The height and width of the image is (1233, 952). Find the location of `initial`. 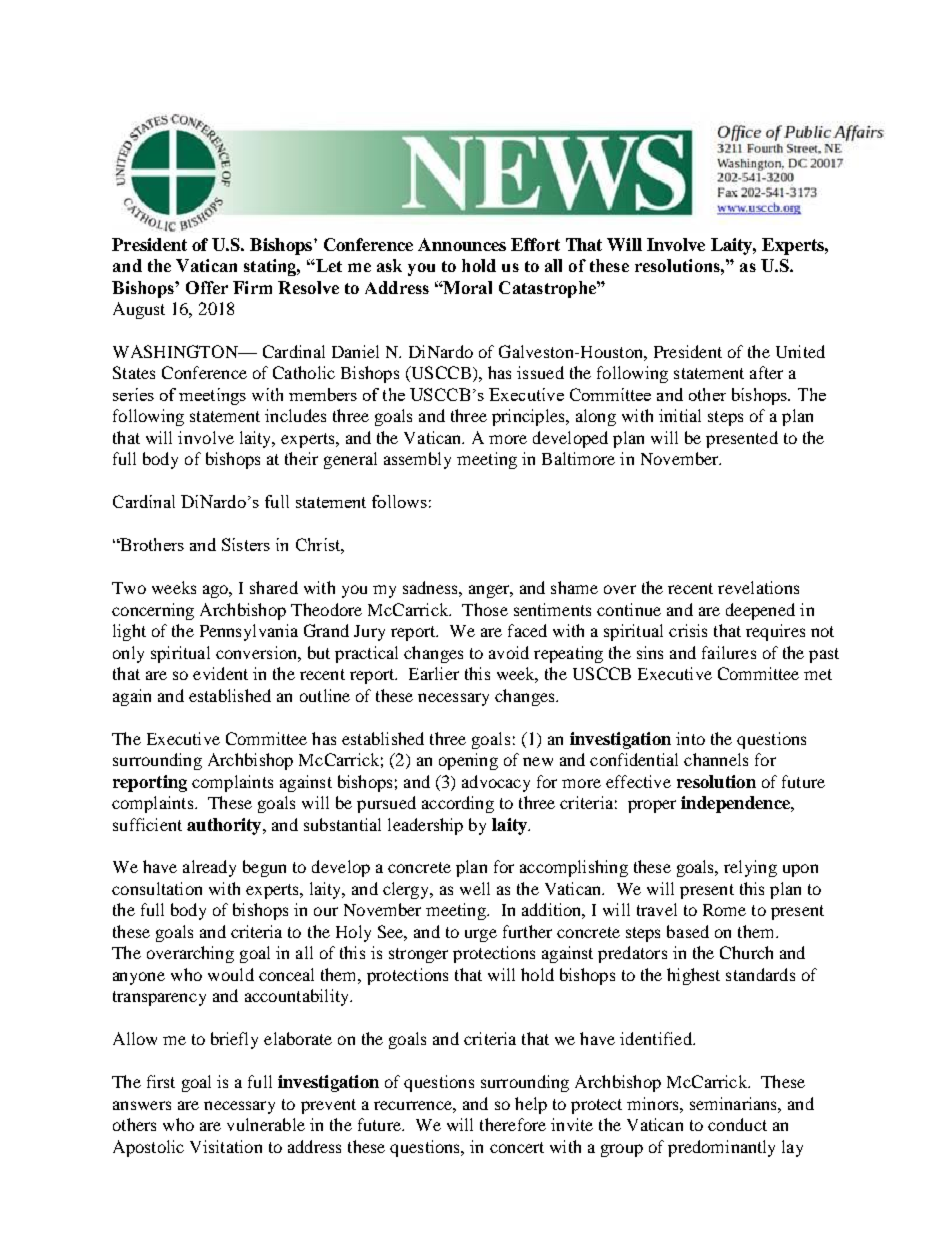

initial is located at coordinates (680, 415).
